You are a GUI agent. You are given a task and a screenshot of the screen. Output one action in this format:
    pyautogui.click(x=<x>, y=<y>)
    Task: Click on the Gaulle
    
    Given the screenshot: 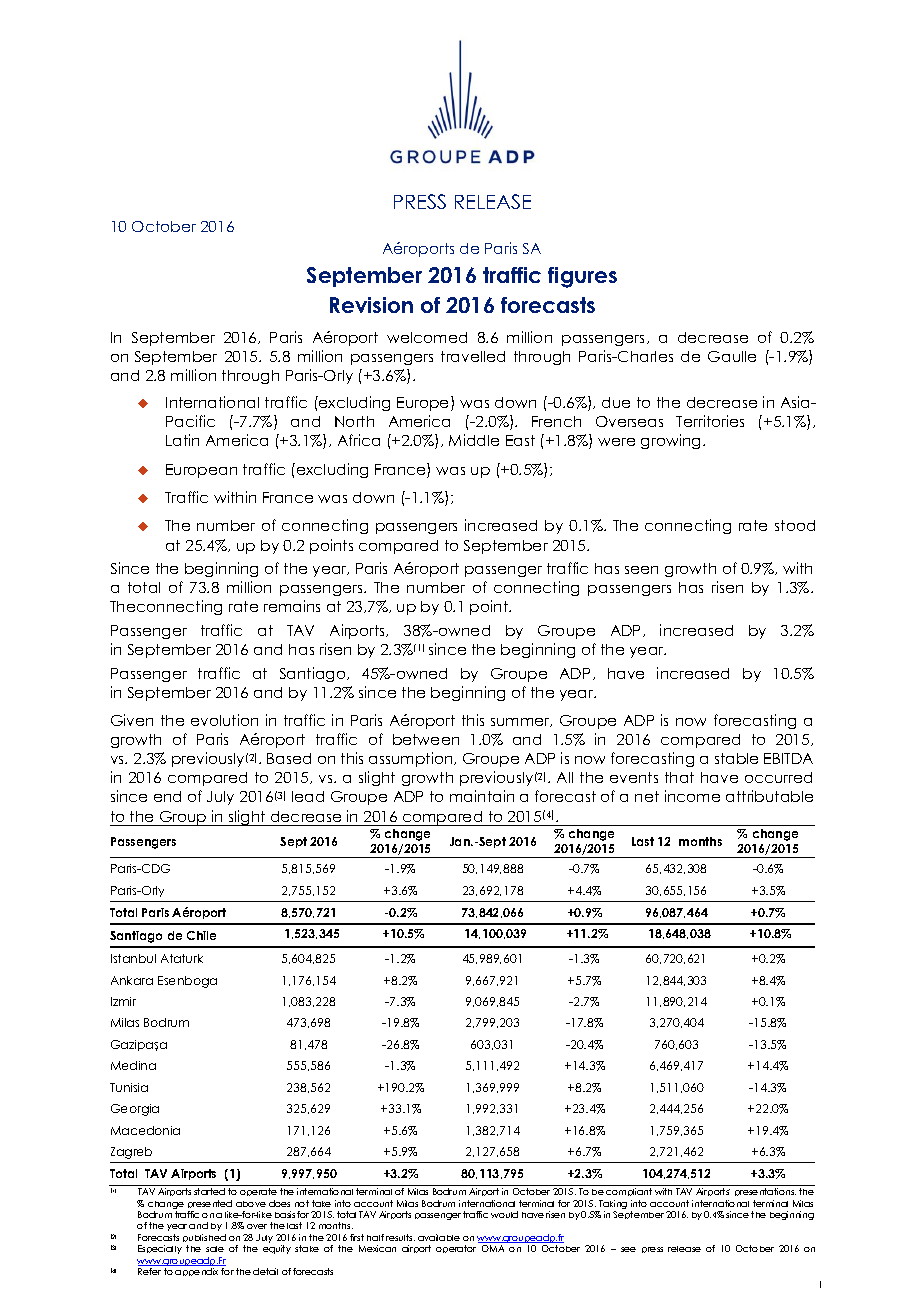 What is the action you would take?
    pyautogui.click(x=732, y=356)
